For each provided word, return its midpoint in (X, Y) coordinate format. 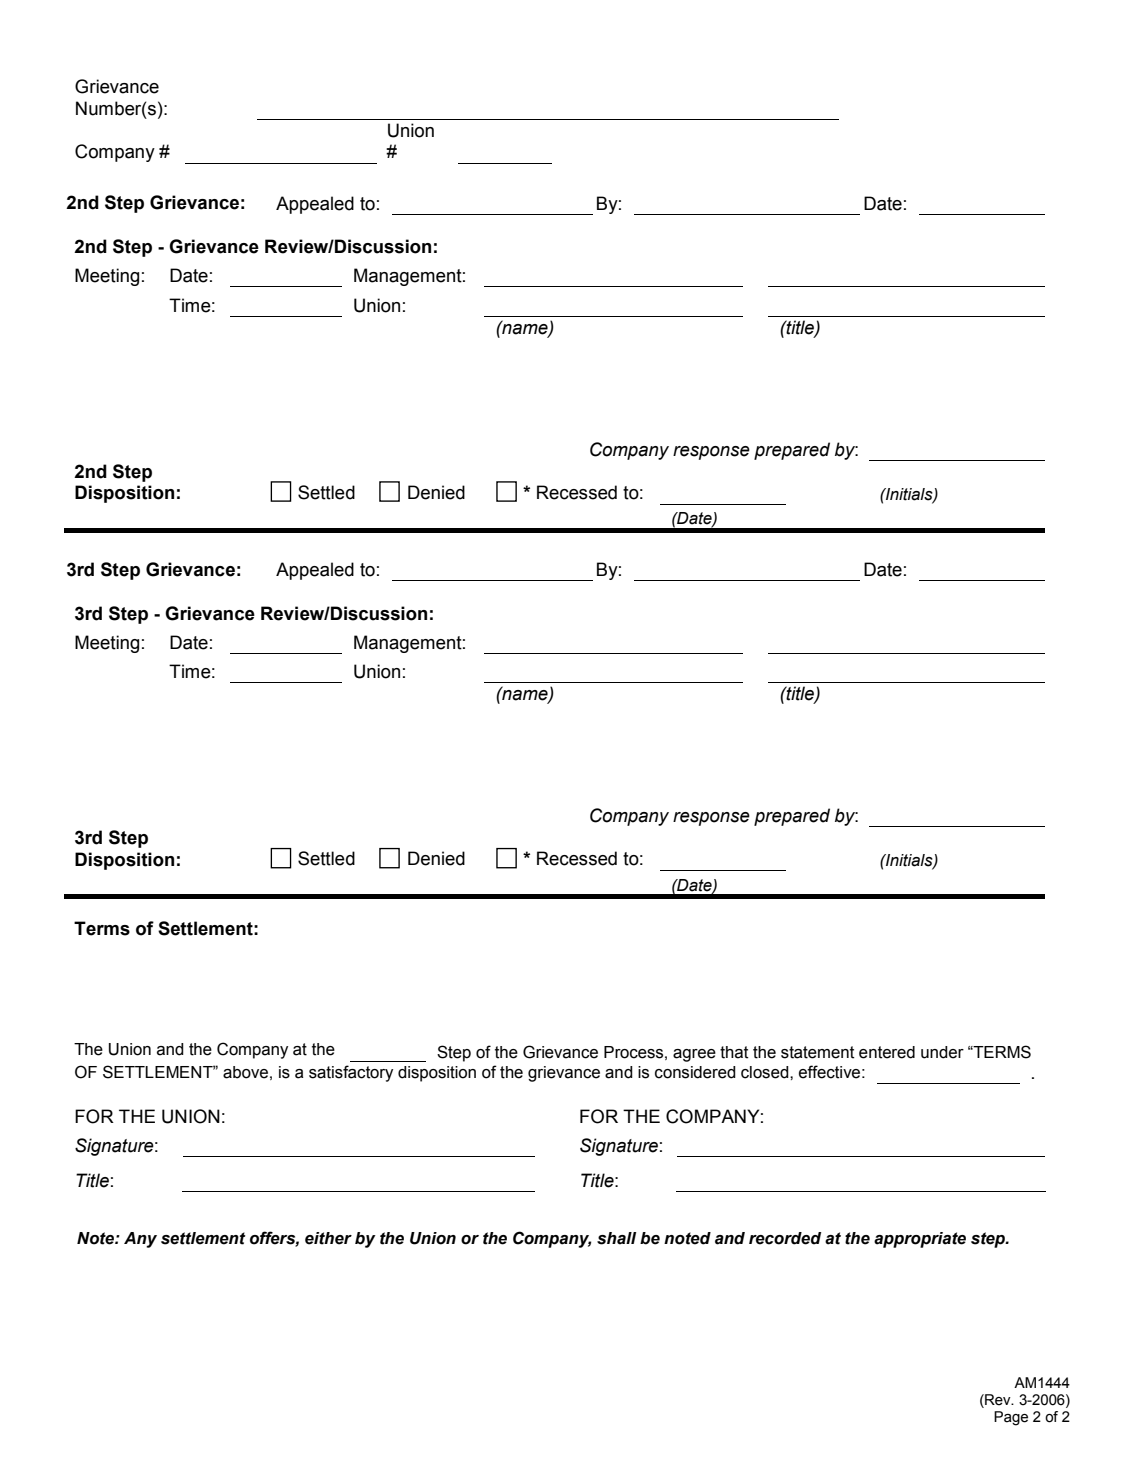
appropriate (920, 1240)
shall (616, 1238)
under (942, 1052)
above (245, 1072)
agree (694, 1055)
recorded (785, 1238)
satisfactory (351, 1073)
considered (695, 1072)
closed (766, 1072)
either (328, 1238)
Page (1011, 1418)
